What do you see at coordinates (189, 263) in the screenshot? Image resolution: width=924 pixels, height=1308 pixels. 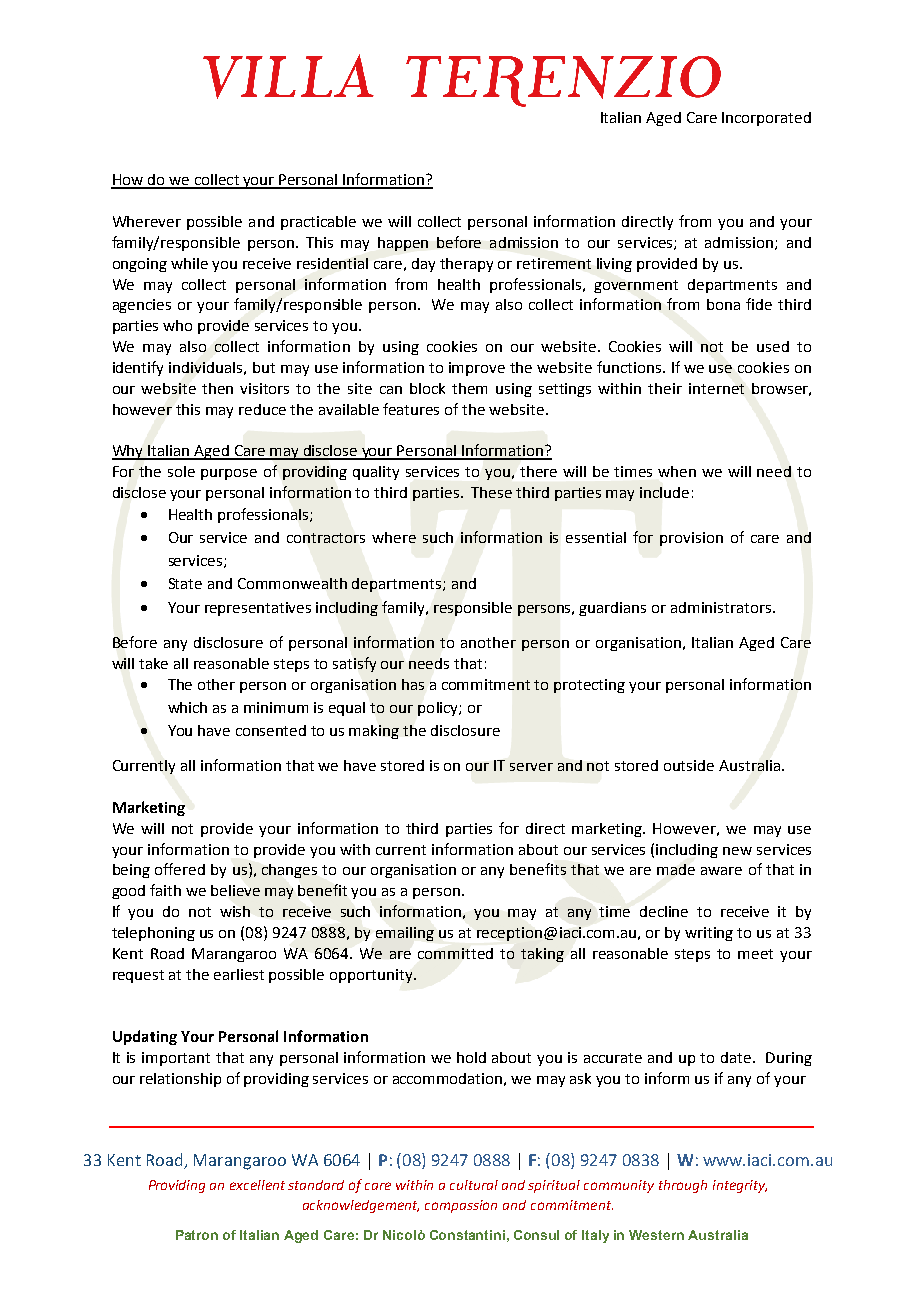 I see `while` at bounding box center [189, 263].
